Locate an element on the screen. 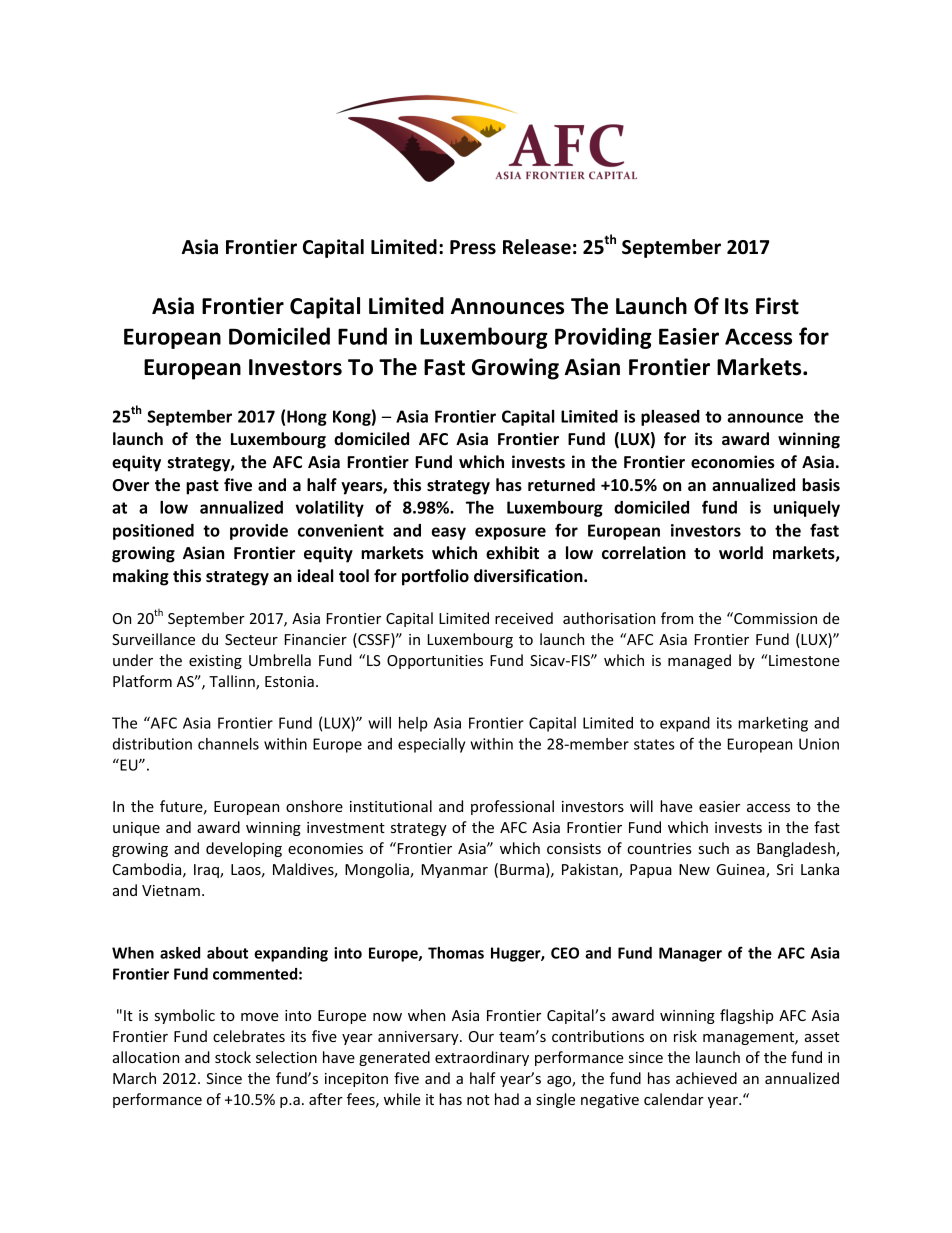 Image resolution: width=952 pixels, height=1233 pixels. First is located at coordinates (777, 306).
